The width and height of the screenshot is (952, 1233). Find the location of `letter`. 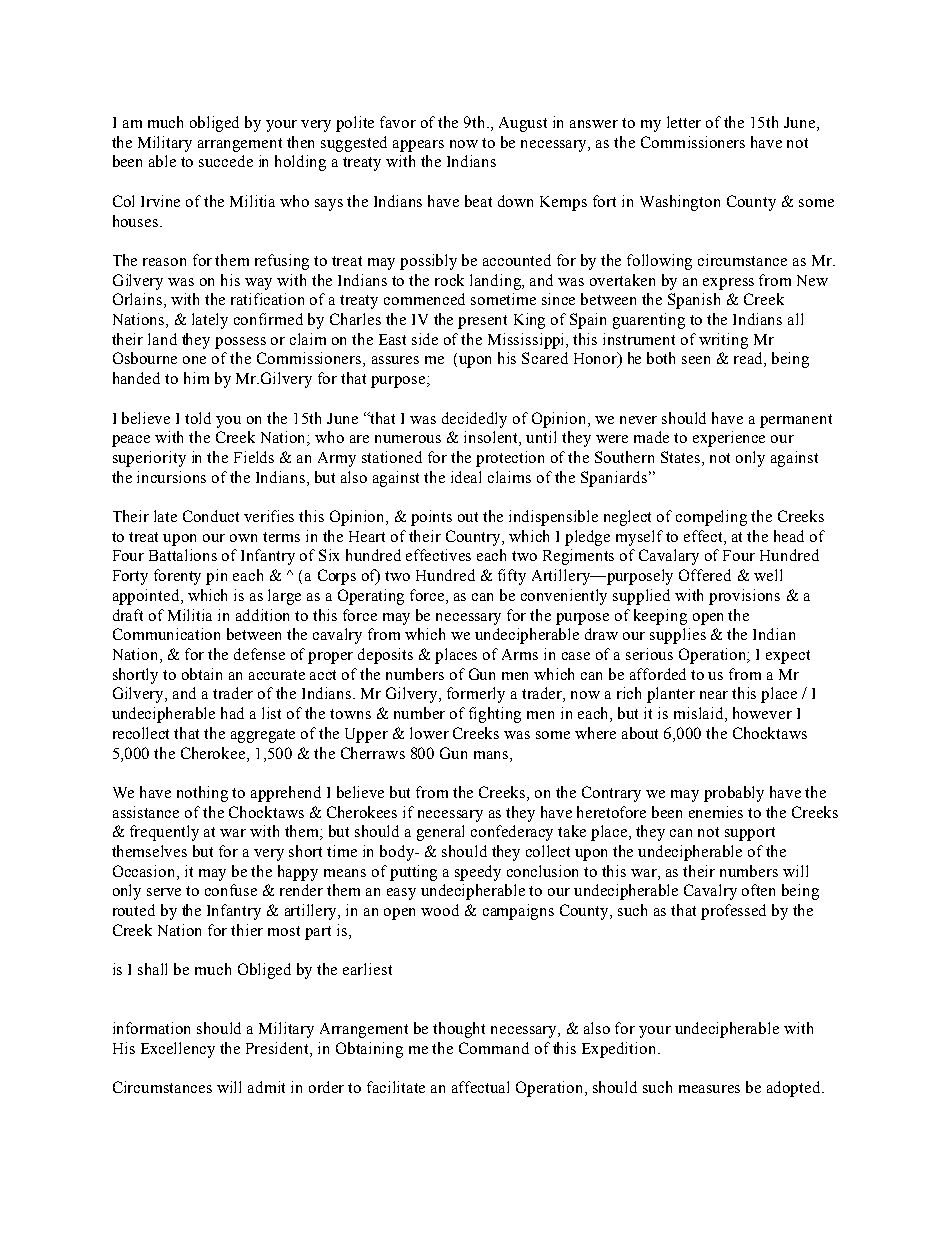

letter is located at coordinates (684, 122).
